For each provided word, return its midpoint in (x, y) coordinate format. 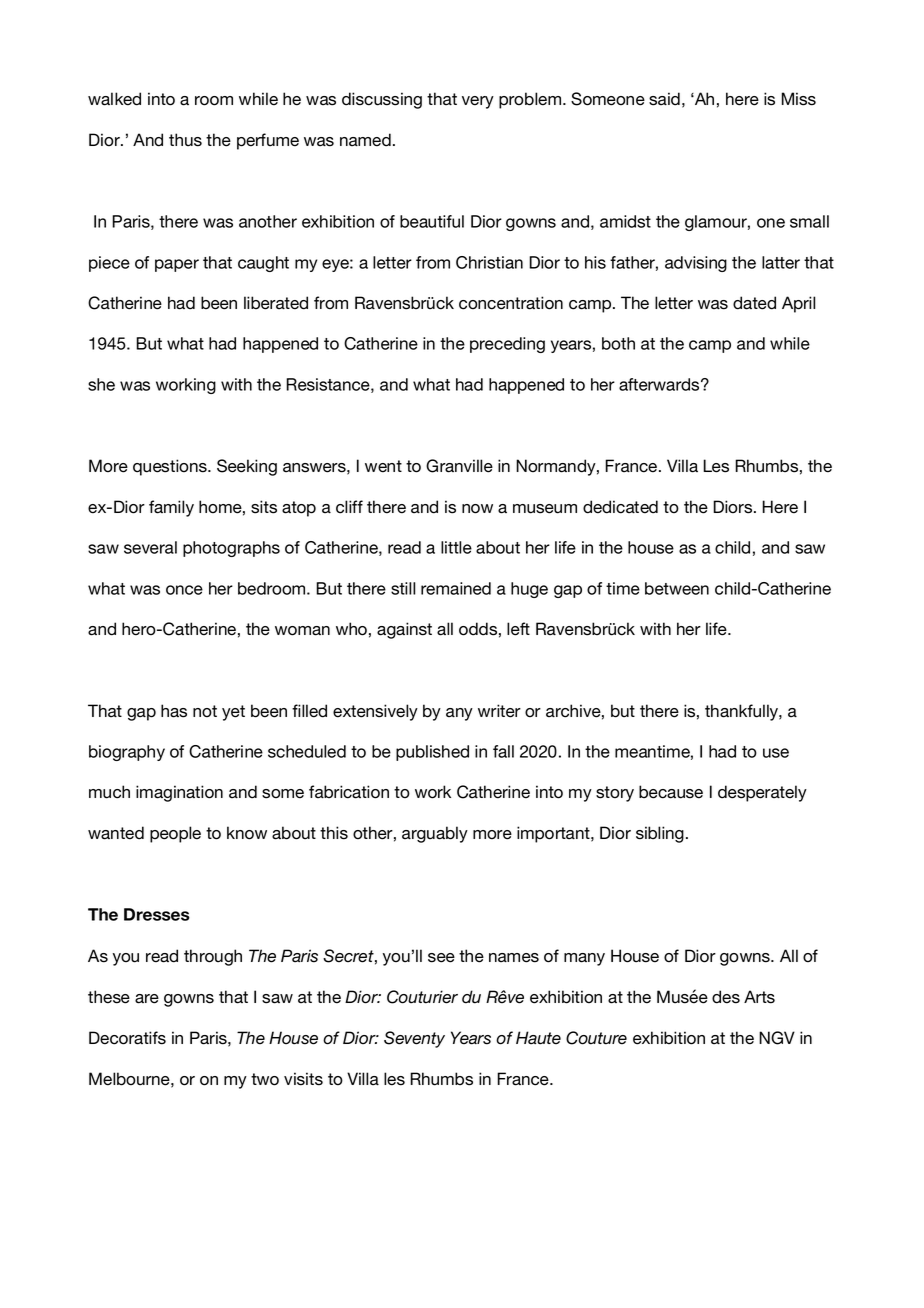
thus (185, 140)
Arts (759, 997)
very (478, 102)
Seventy (414, 1039)
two (265, 1079)
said (664, 99)
